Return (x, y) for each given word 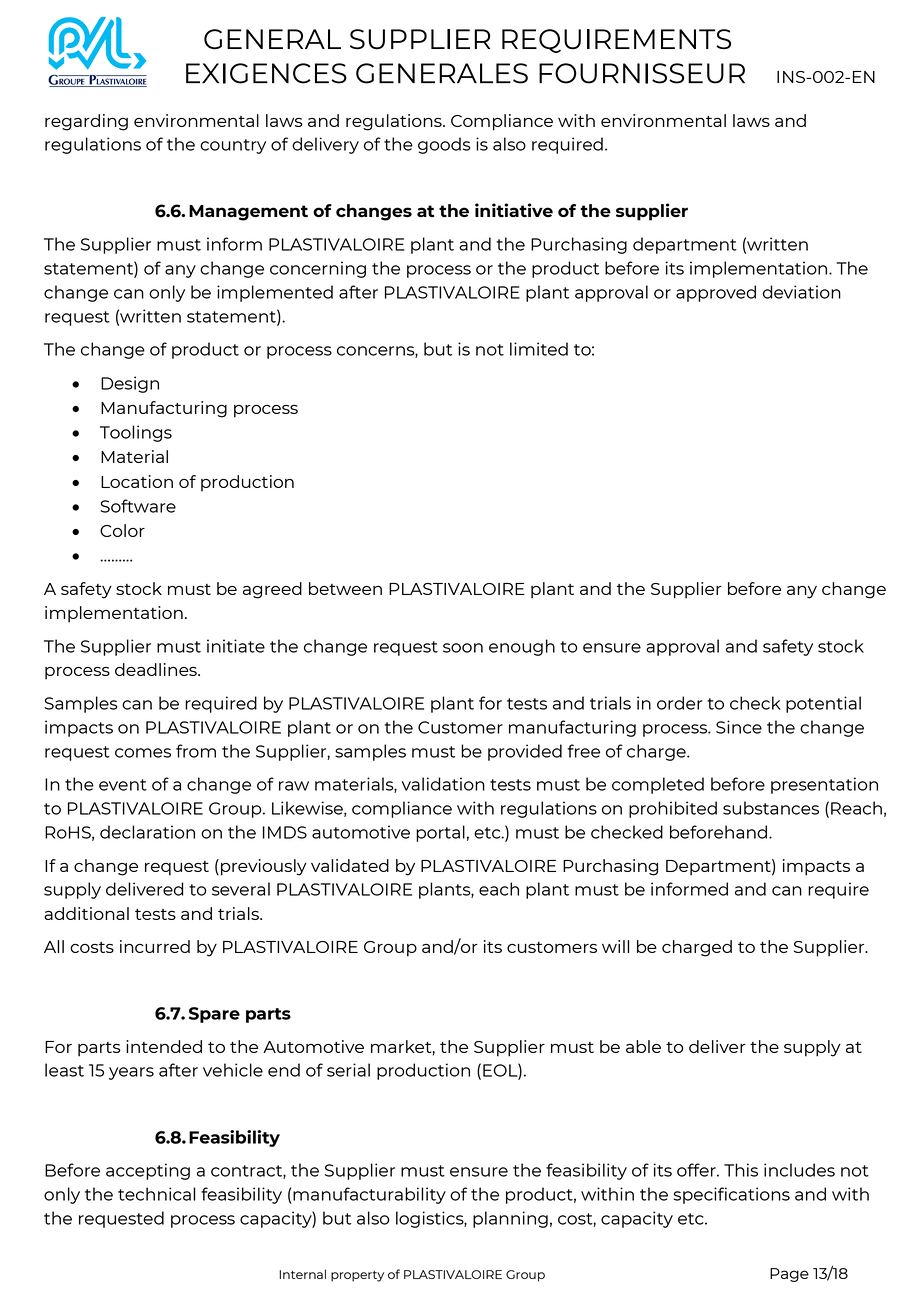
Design (130, 384)
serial (348, 1070)
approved (716, 293)
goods (444, 145)
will (615, 946)
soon (463, 648)
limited (539, 349)
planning (510, 1219)
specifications (732, 1195)
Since (739, 727)
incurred (155, 946)
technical (156, 1194)
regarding (86, 122)
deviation (802, 292)
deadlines (157, 669)
